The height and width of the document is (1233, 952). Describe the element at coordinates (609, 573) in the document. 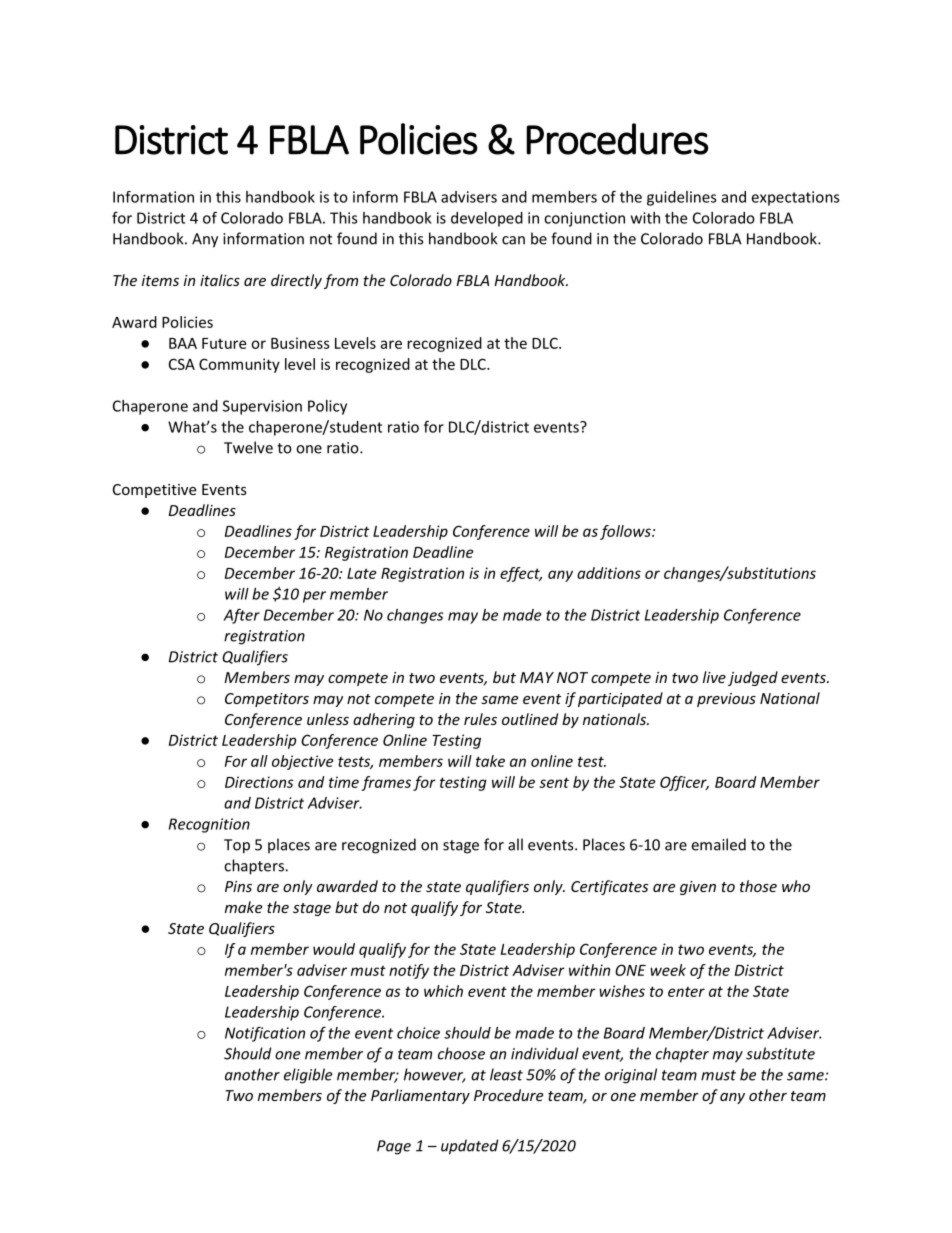

I see `additions` at that location.
